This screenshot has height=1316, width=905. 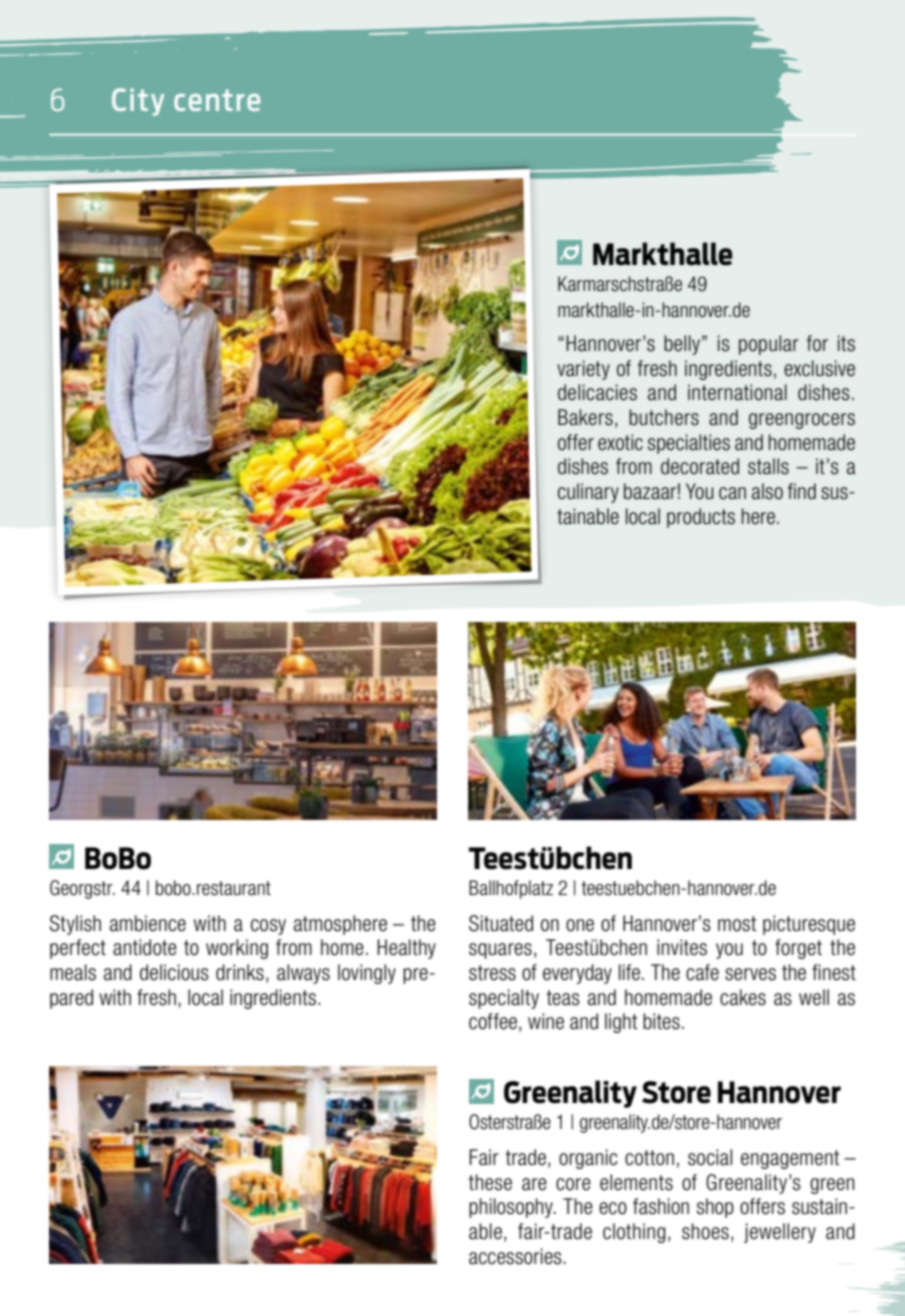 What do you see at coordinates (767, 491) in the screenshot?
I see `also` at bounding box center [767, 491].
